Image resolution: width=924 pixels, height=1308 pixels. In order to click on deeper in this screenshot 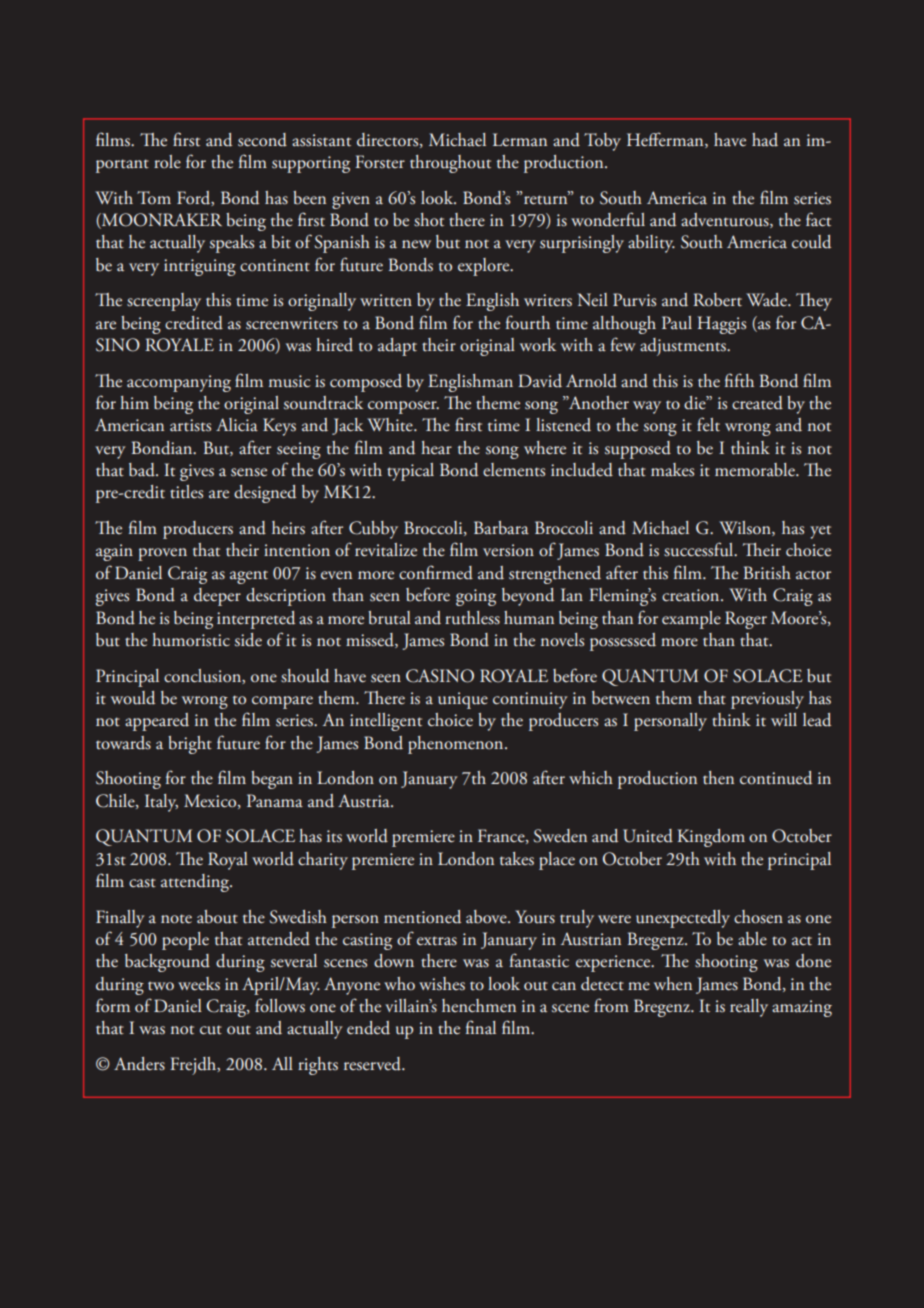, I will do `click(217, 597)`.
